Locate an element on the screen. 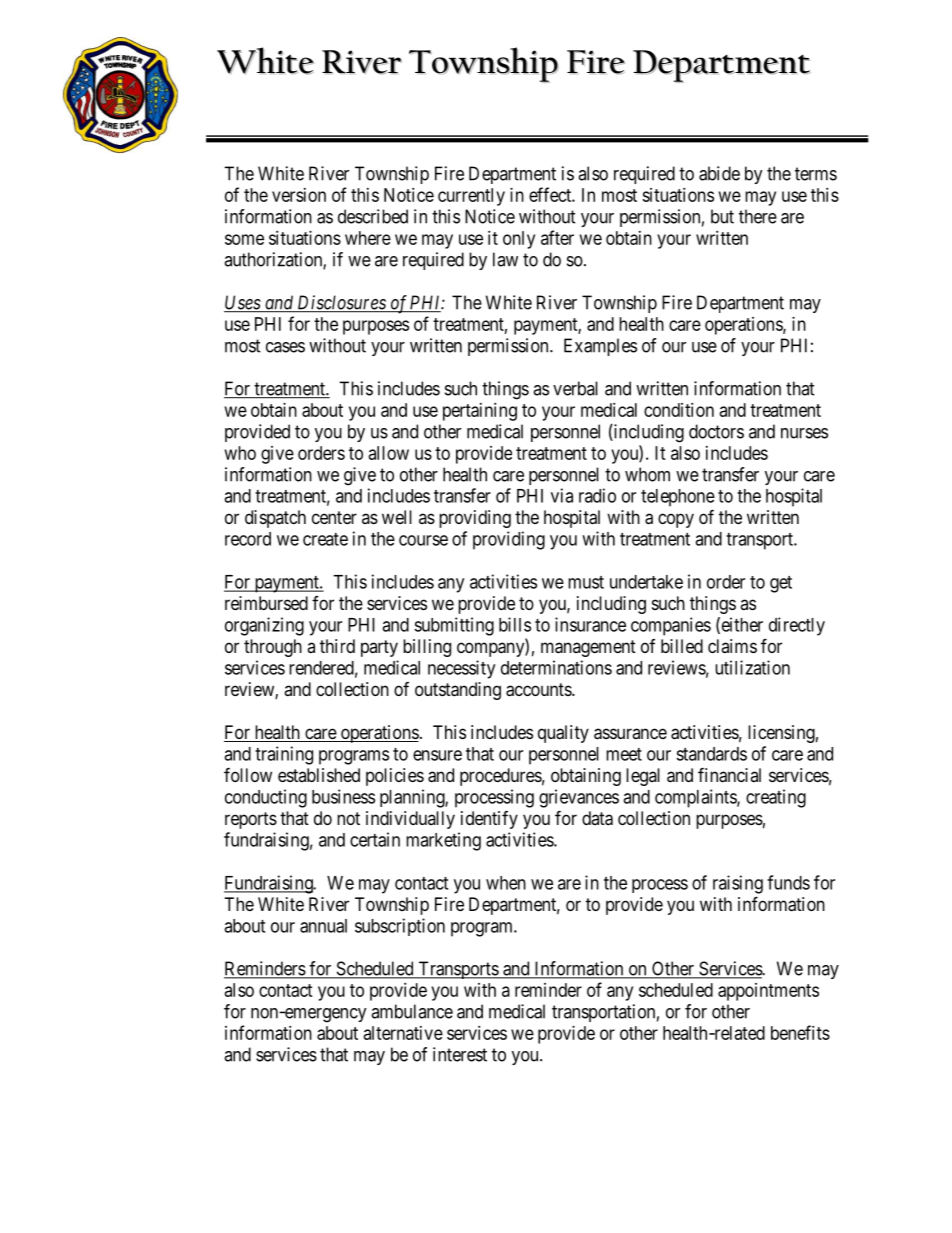  pertaining is located at coordinates (480, 412).
